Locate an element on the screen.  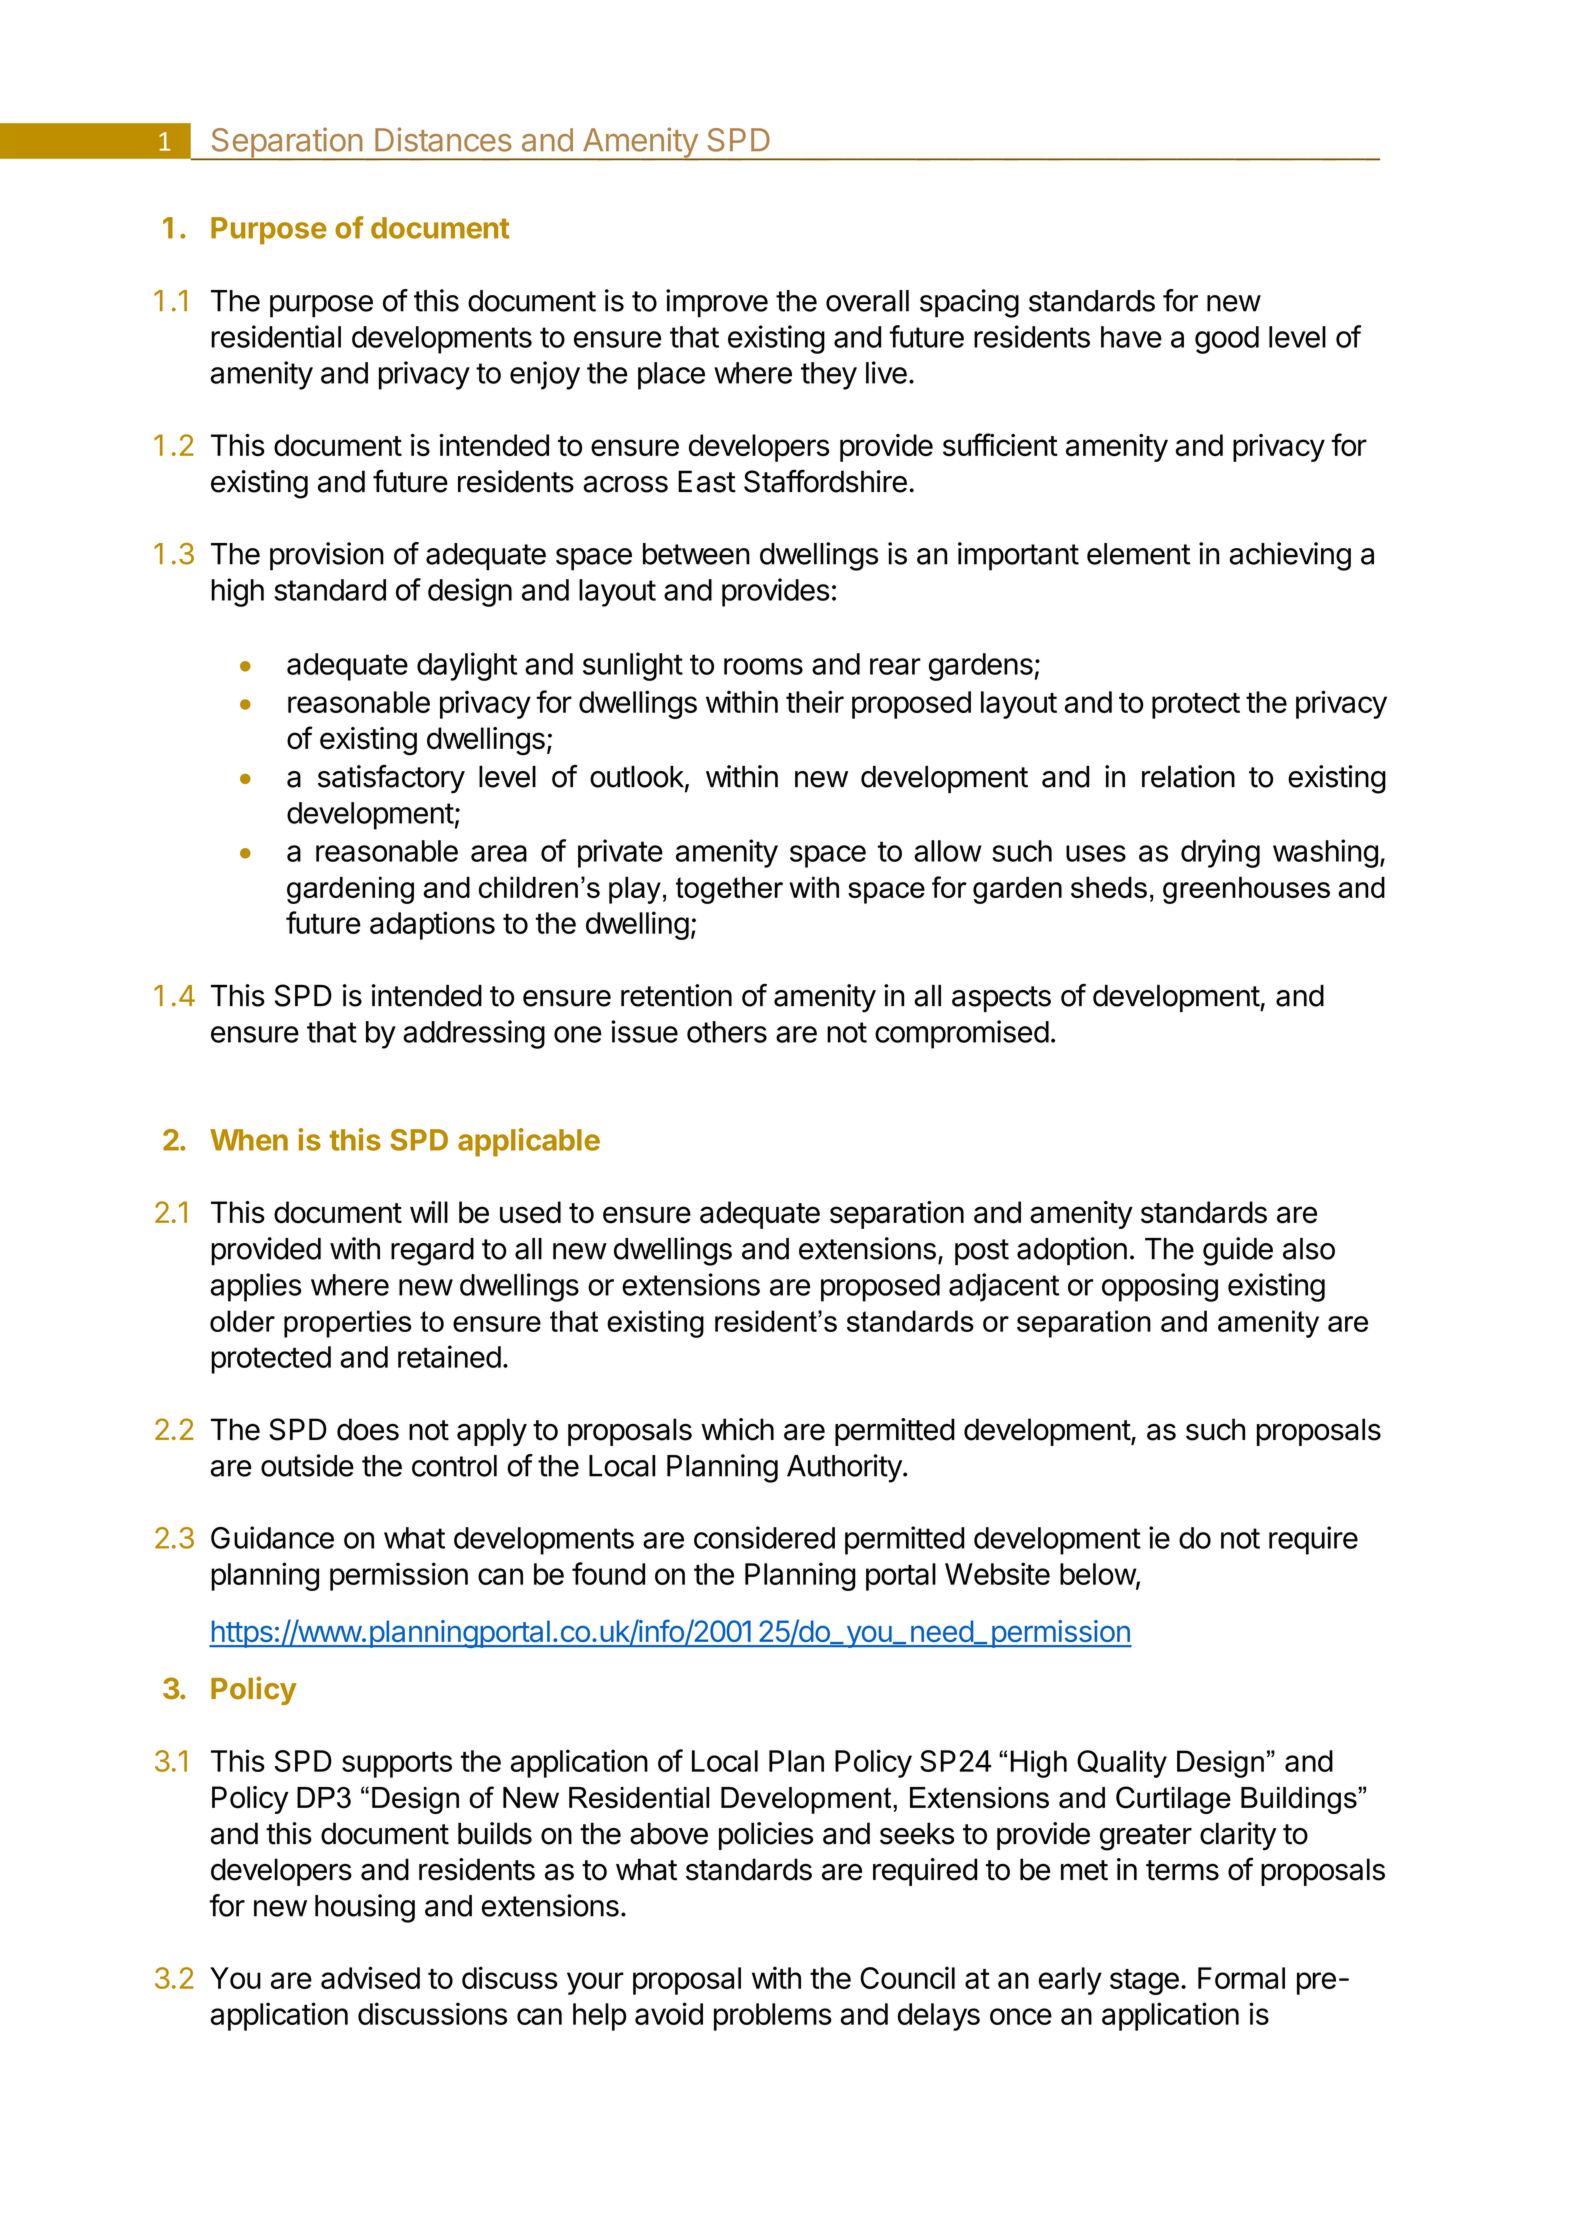
good is located at coordinates (1227, 340).
